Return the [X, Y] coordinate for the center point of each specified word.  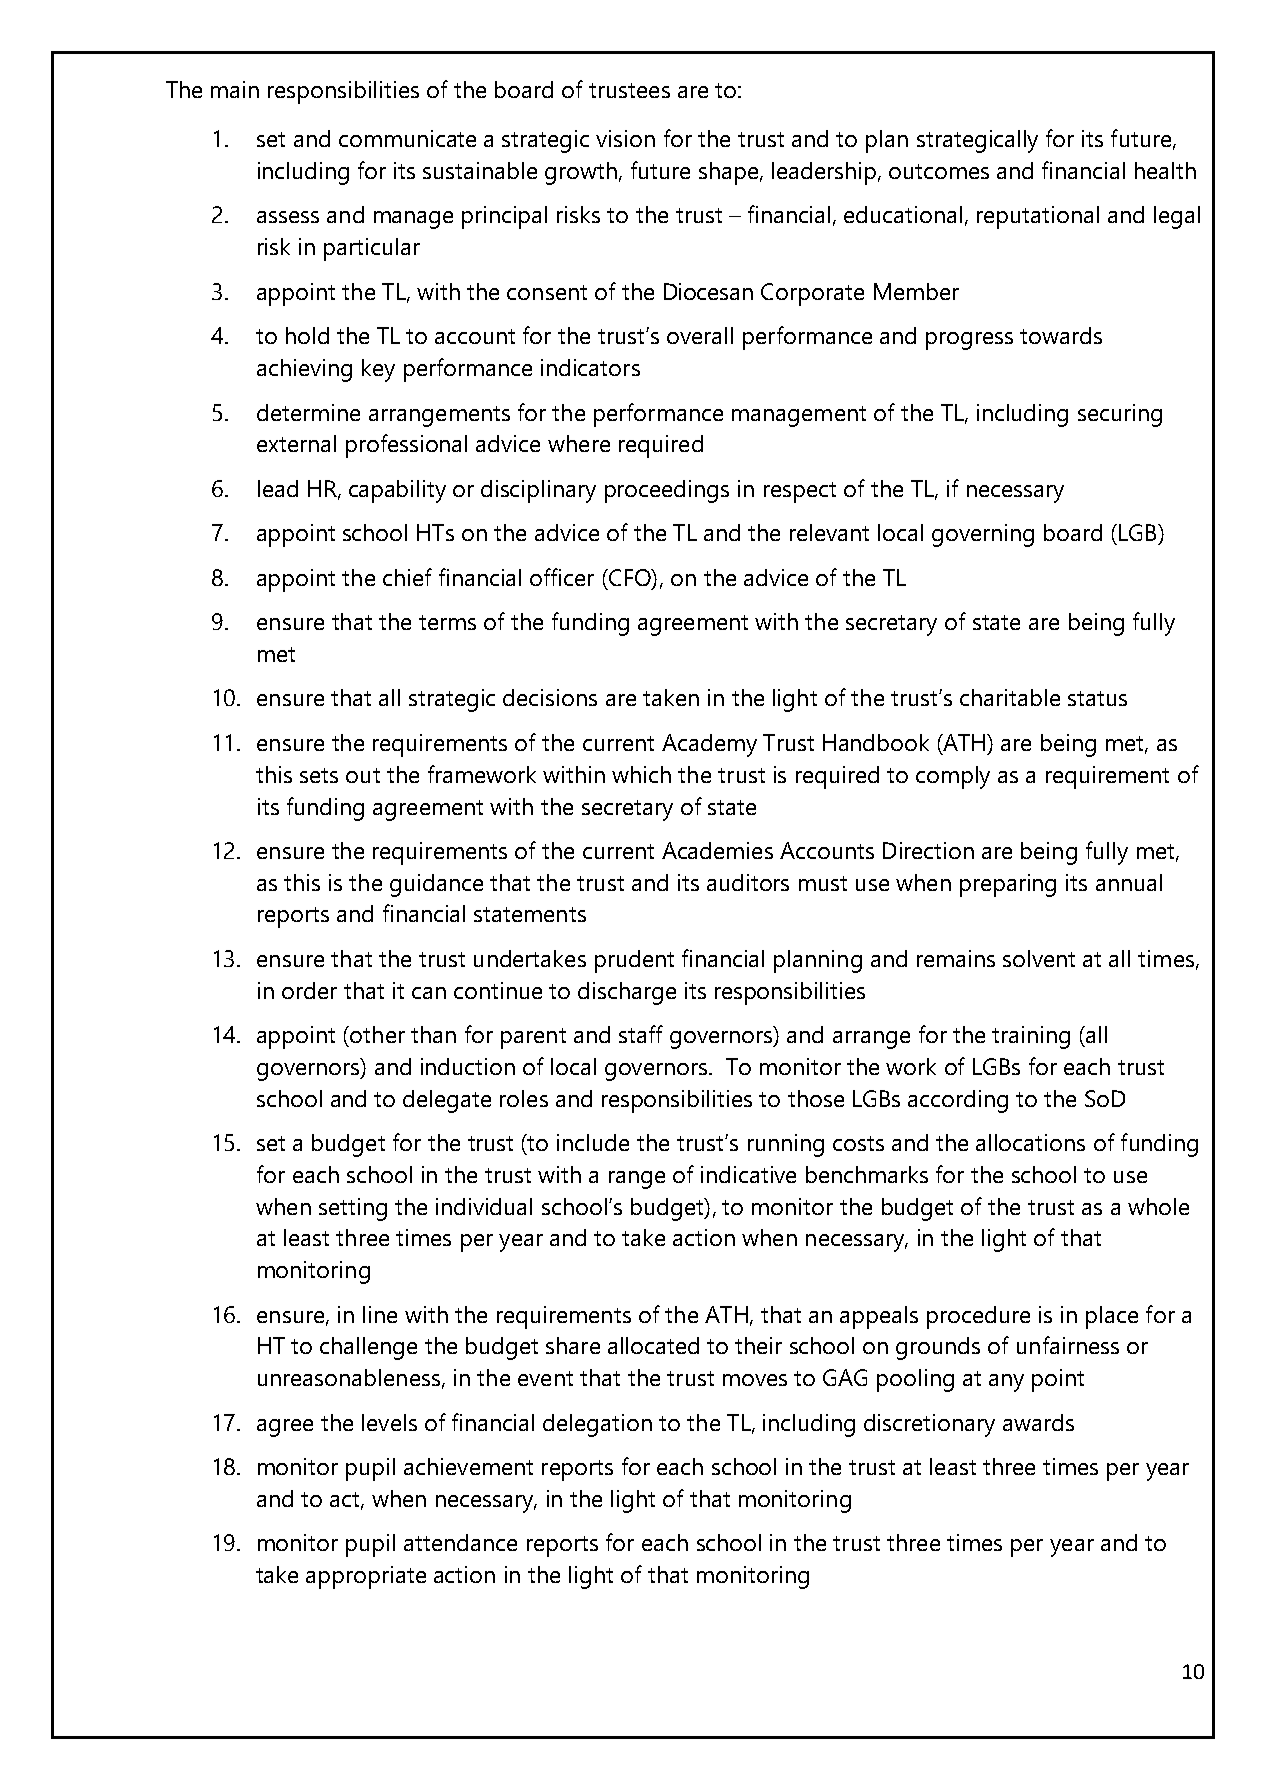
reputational [1038, 217]
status [1097, 698]
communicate [407, 138]
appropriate [366, 1577]
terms [447, 622]
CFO [630, 577]
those [816, 1098]
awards [1038, 1422]
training [1031, 1037]
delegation [597, 1425]
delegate [447, 1101]
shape [730, 173]
